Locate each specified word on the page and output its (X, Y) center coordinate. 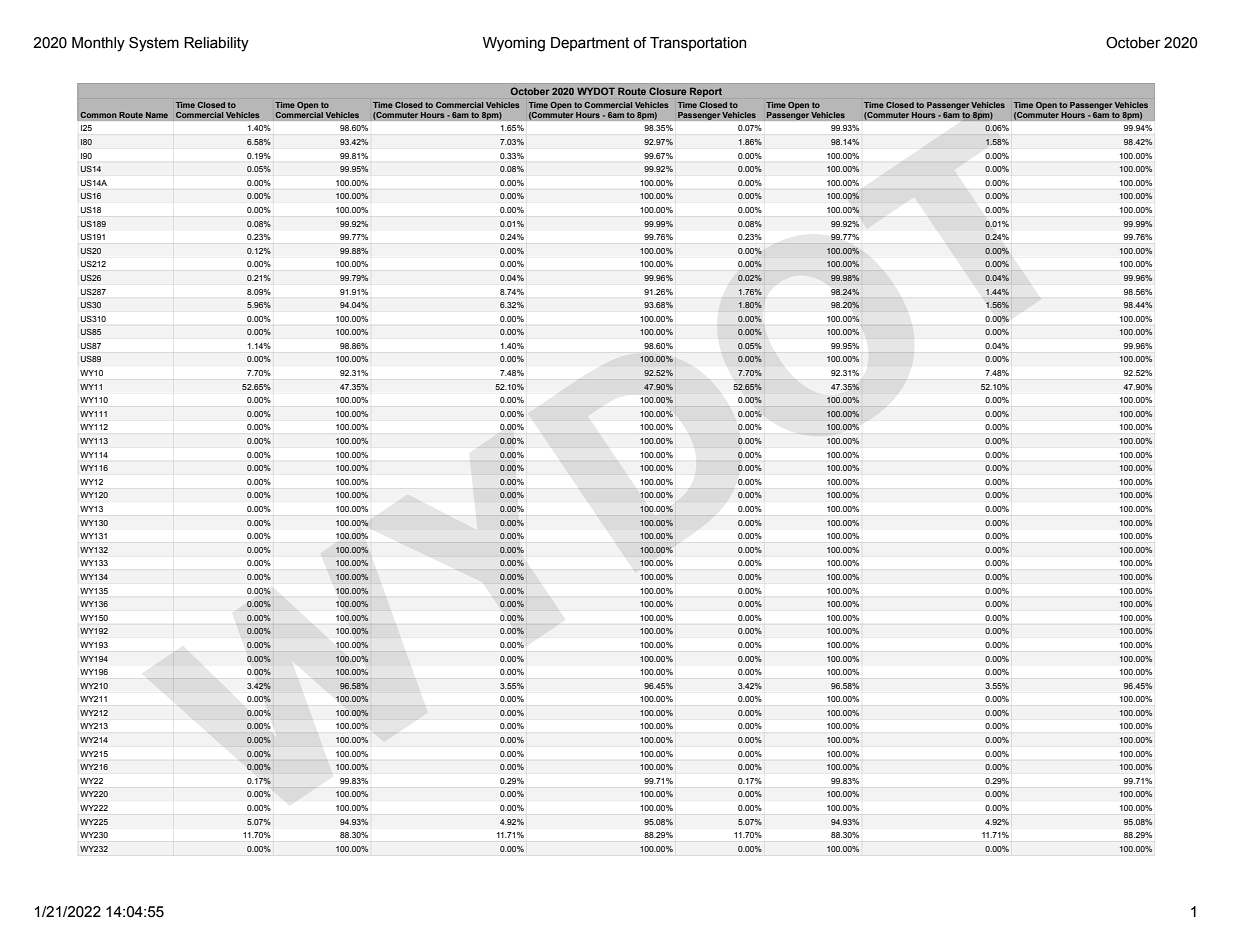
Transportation (698, 44)
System (154, 44)
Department (590, 44)
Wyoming (514, 44)
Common (98, 115)
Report (706, 92)
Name (157, 115)
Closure (667, 91)
